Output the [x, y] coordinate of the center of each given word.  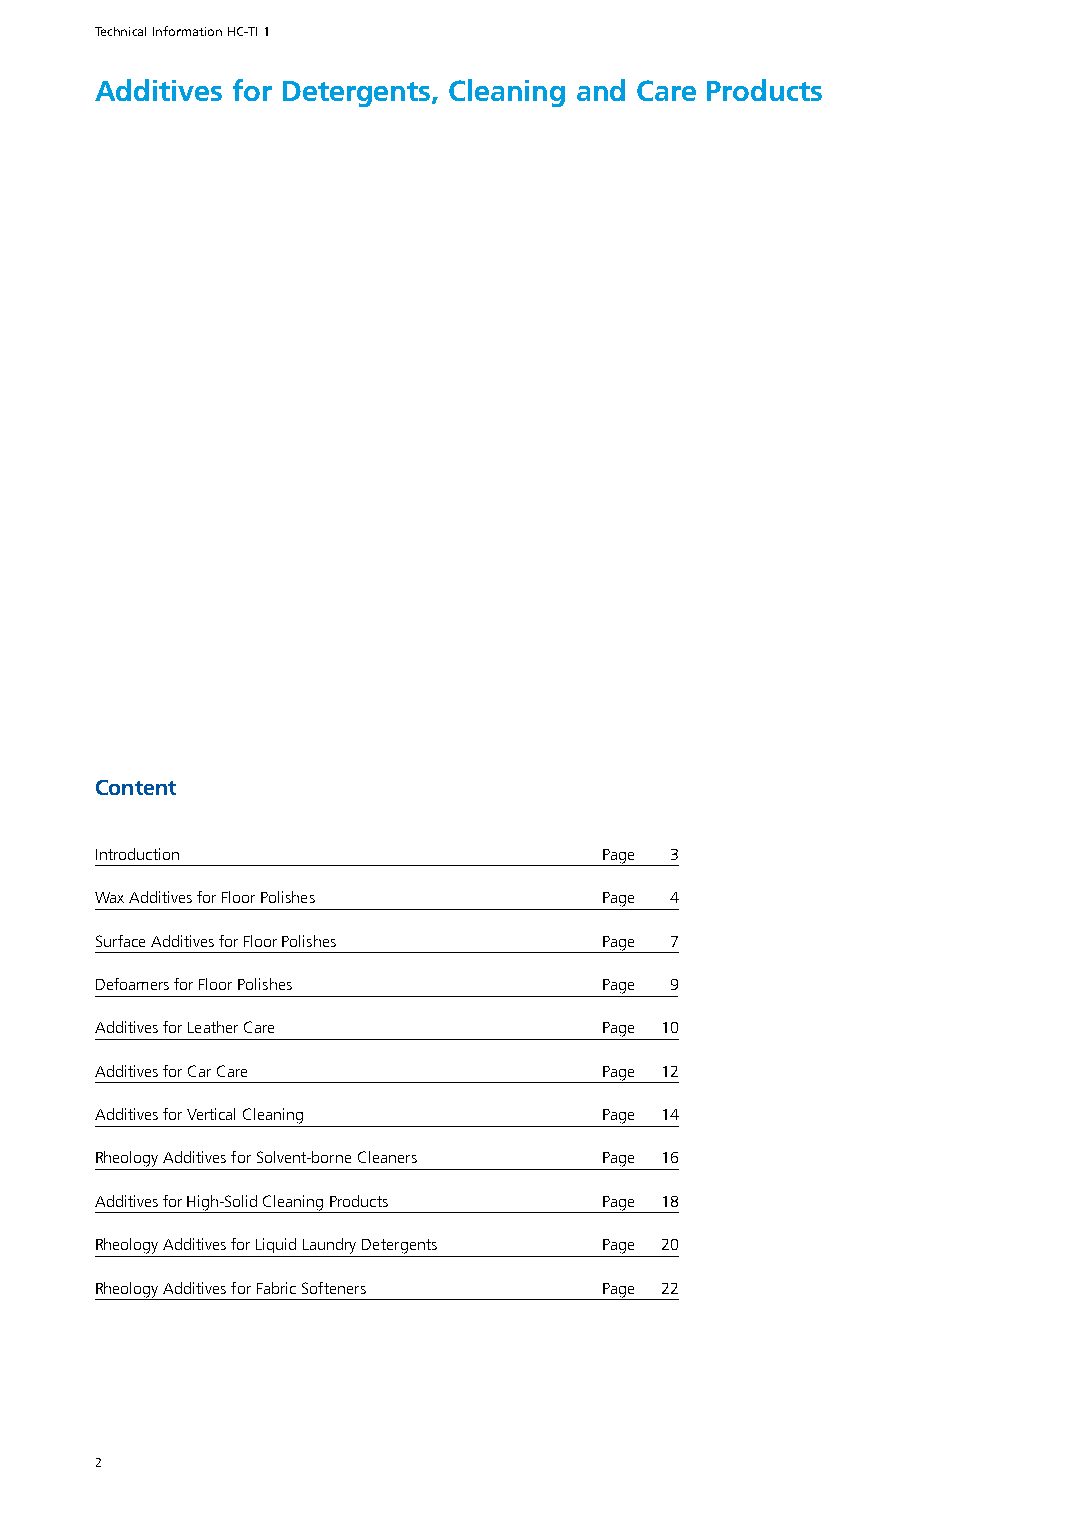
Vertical [211, 1114]
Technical [120, 31]
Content [136, 787]
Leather [213, 1027]
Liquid [276, 1245]
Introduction [137, 854]
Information [187, 31]
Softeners [334, 1288]
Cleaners [387, 1157]
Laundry [329, 1246]
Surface [120, 941]
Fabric [276, 1288]
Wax [109, 897]
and [601, 90]
